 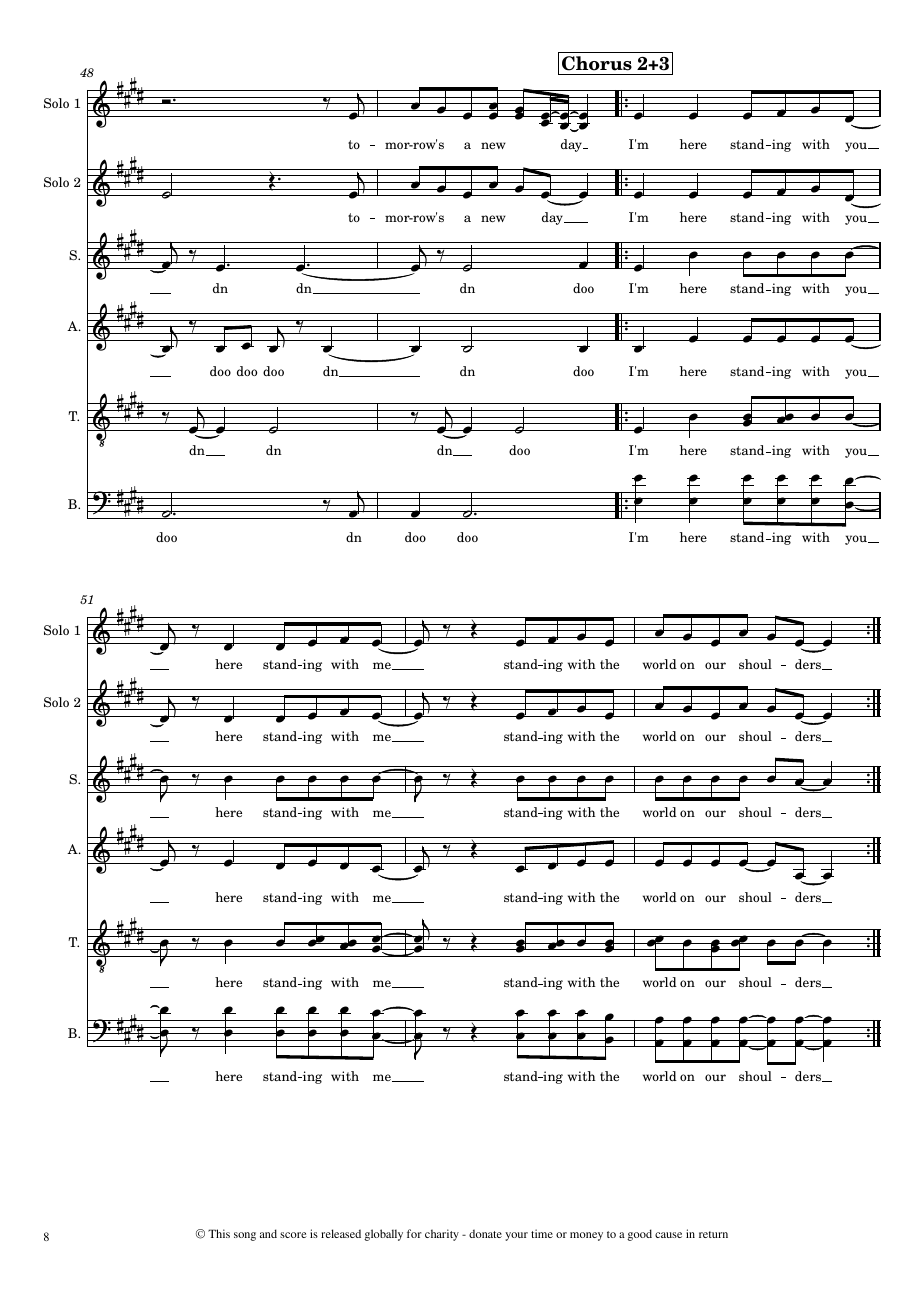 What do you see at coordinates (245, 1236) in the document?
I see `song` at bounding box center [245, 1236].
